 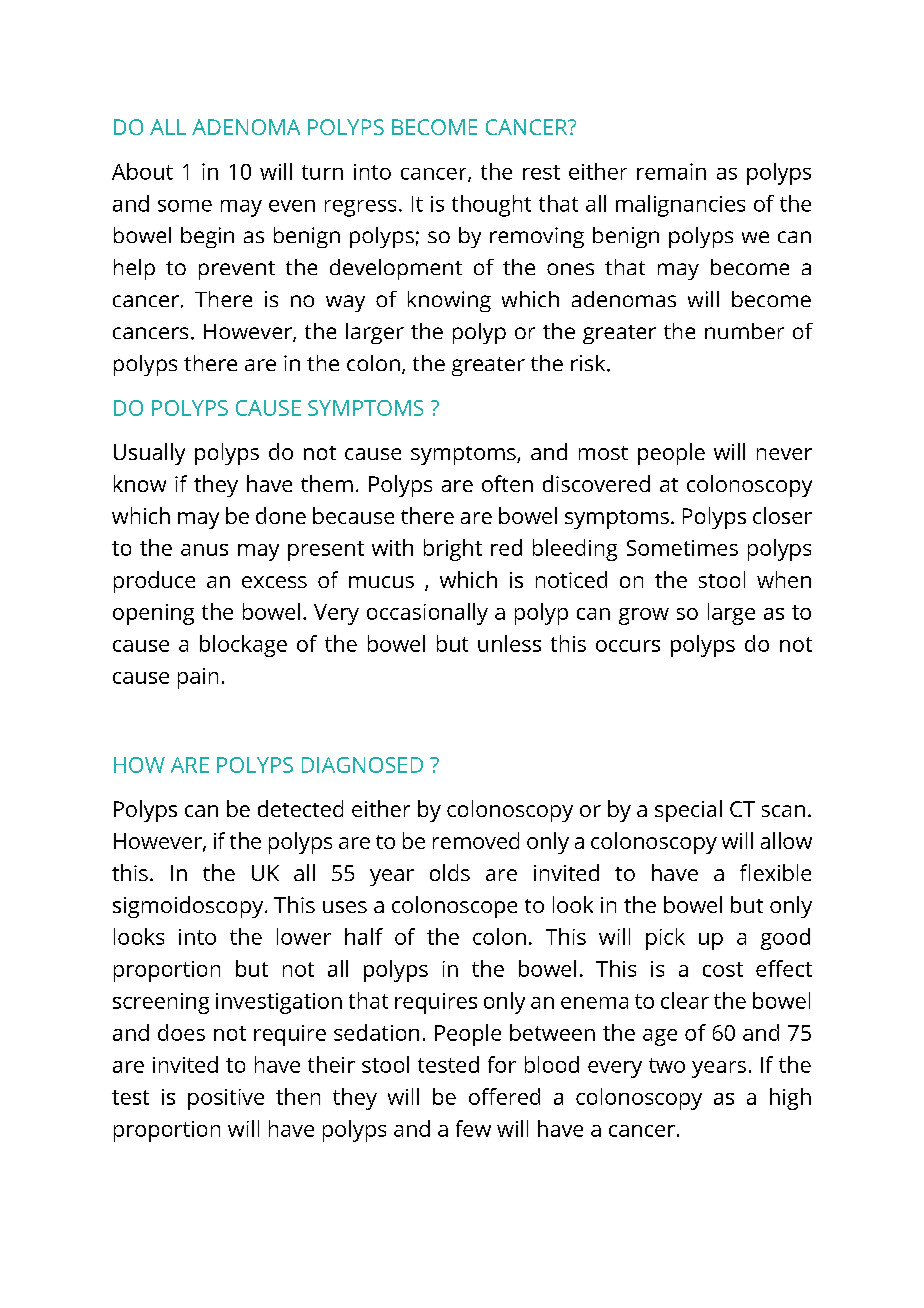 I want to click on begin, so click(x=207, y=237).
